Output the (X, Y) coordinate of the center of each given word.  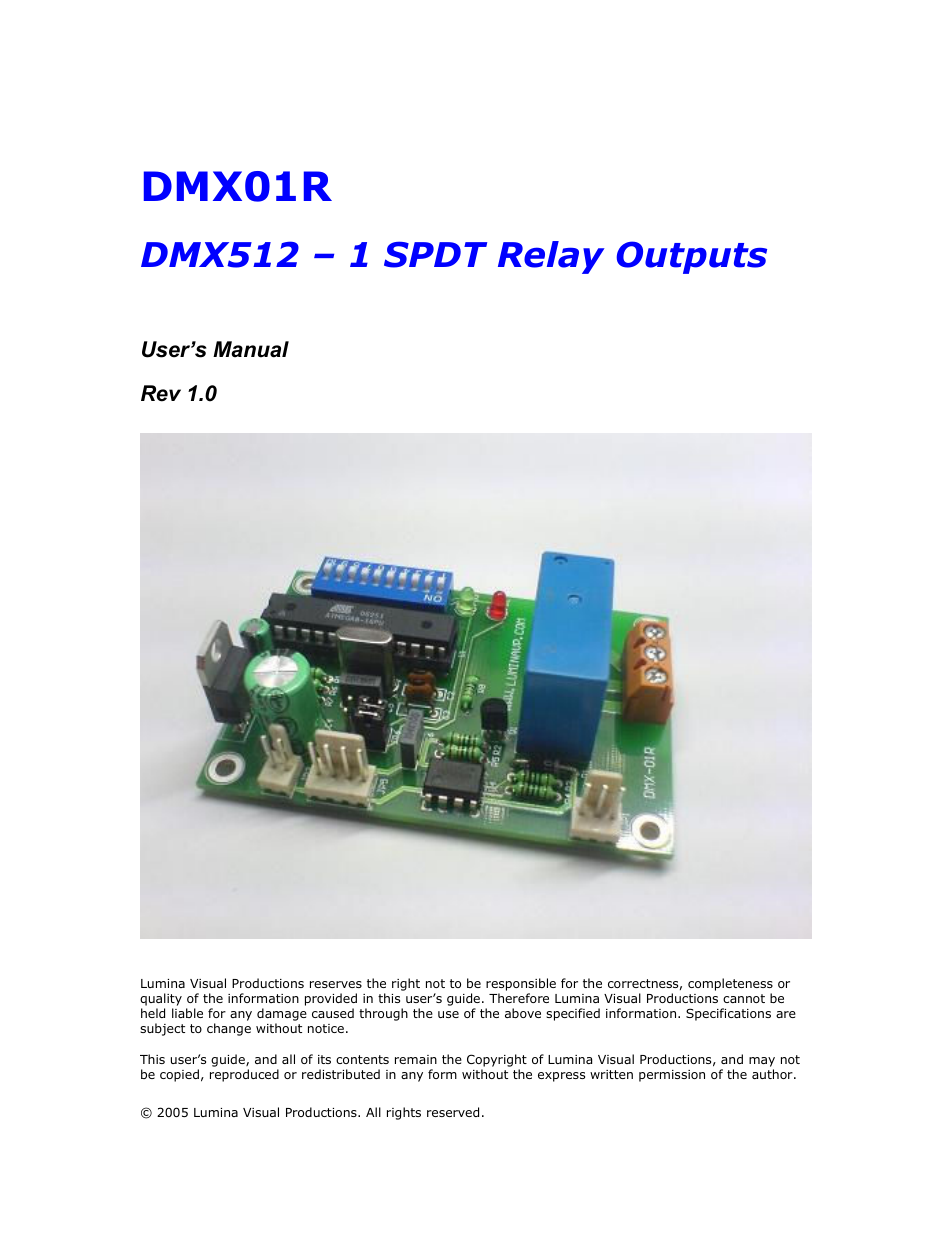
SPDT (435, 254)
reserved (453, 1112)
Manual (251, 349)
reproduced (244, 1075)
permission (672, 1076)
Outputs (692, 257)
